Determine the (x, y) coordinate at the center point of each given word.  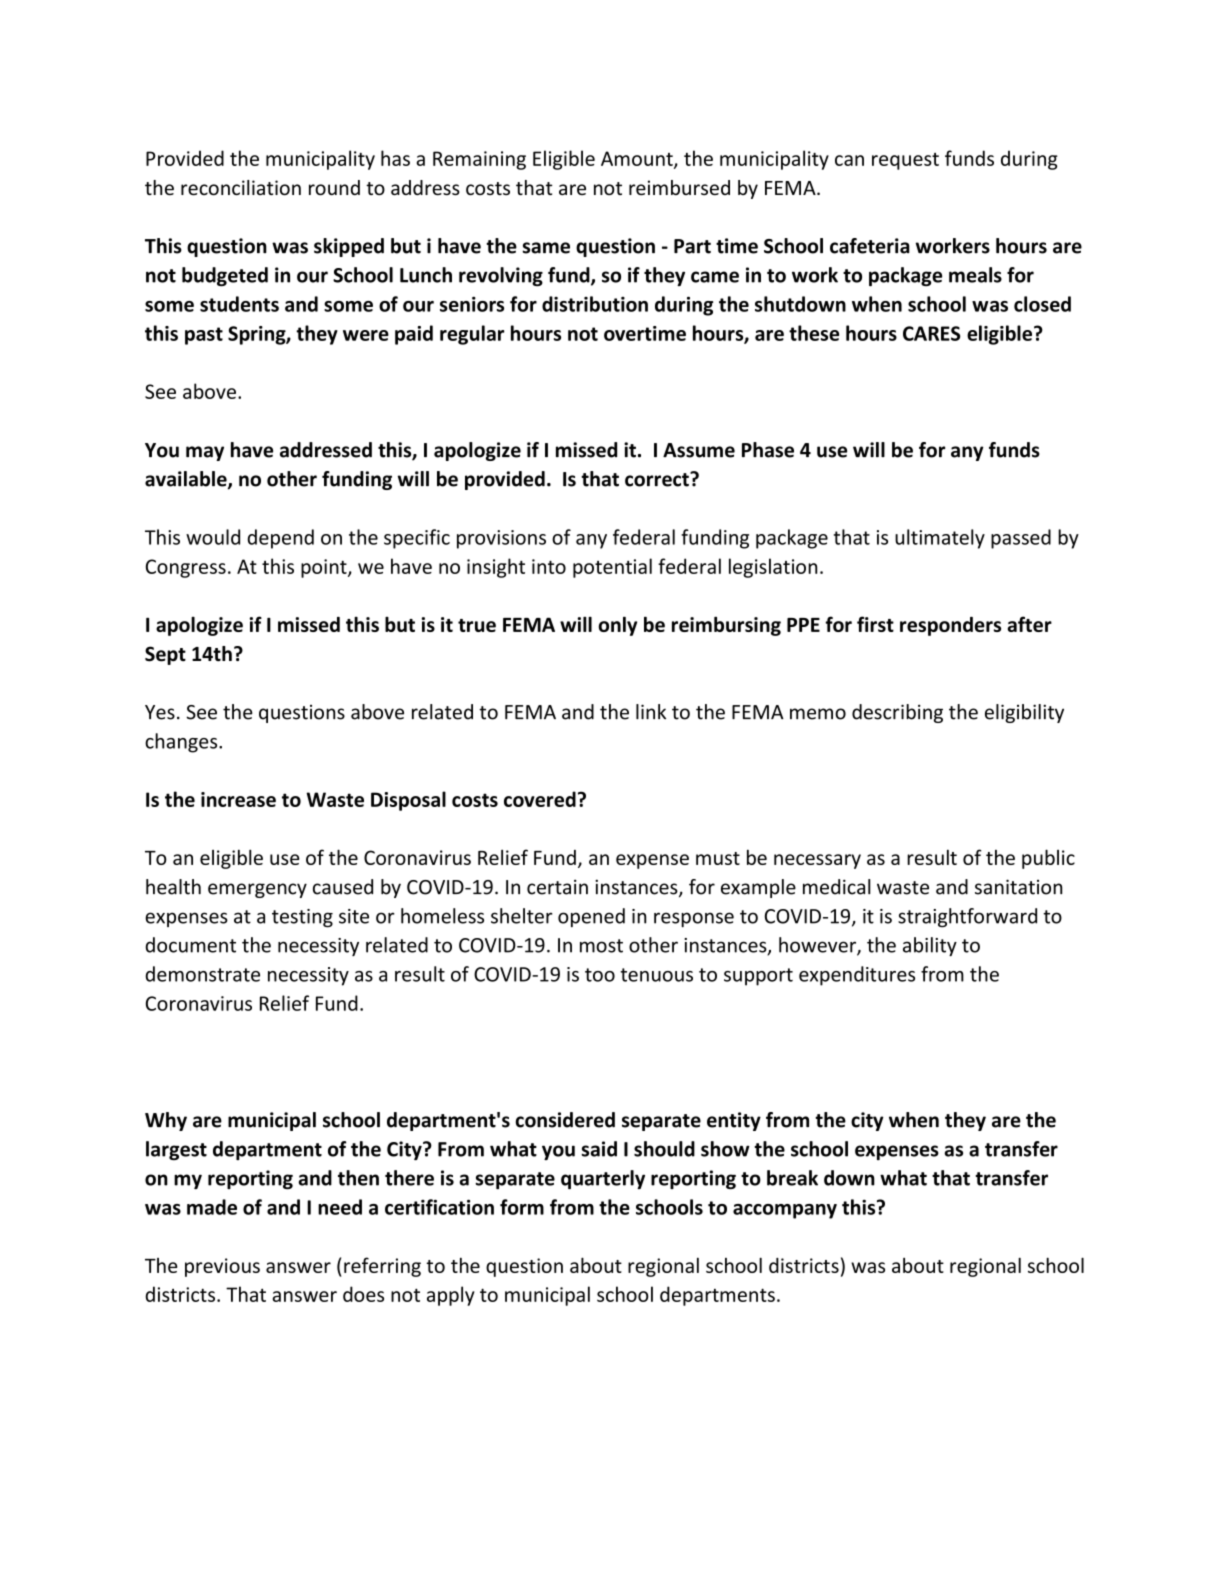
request (905, 161)
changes (182, 743)
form (522, 1207)
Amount (638, 159)
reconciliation (241, 187)
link (651, 711)
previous (222, 1267)
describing (897, 713)
